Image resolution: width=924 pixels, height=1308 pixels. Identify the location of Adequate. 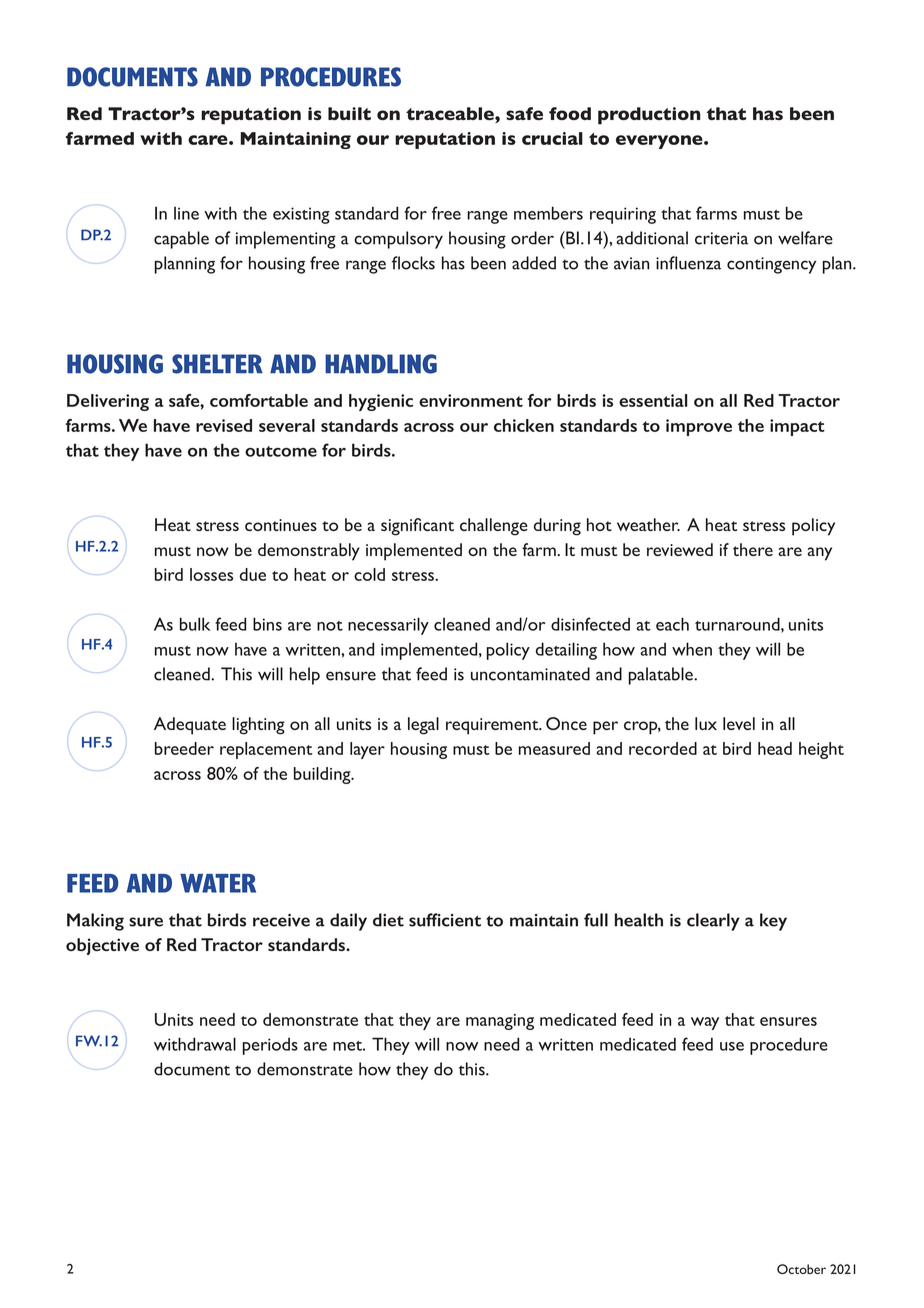
(190, 726).
